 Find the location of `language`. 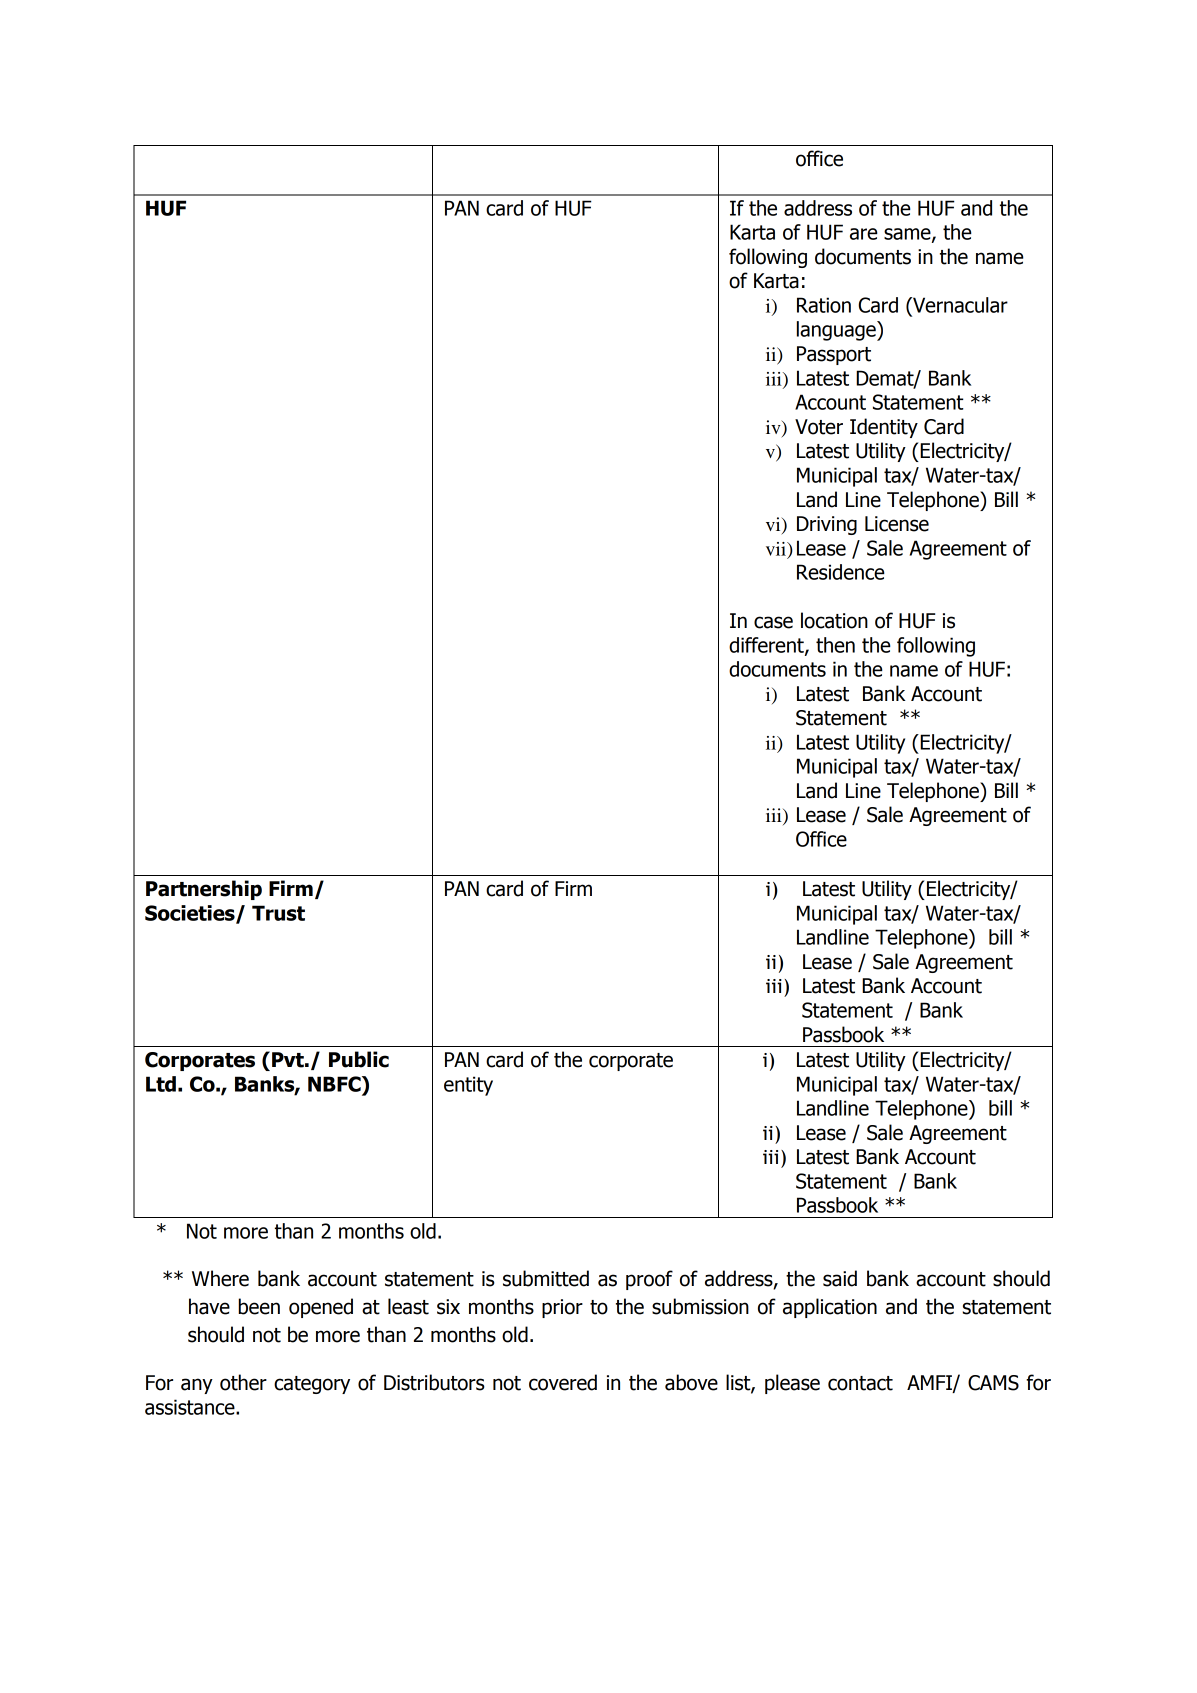

language is located at coordinates (837, 331).
